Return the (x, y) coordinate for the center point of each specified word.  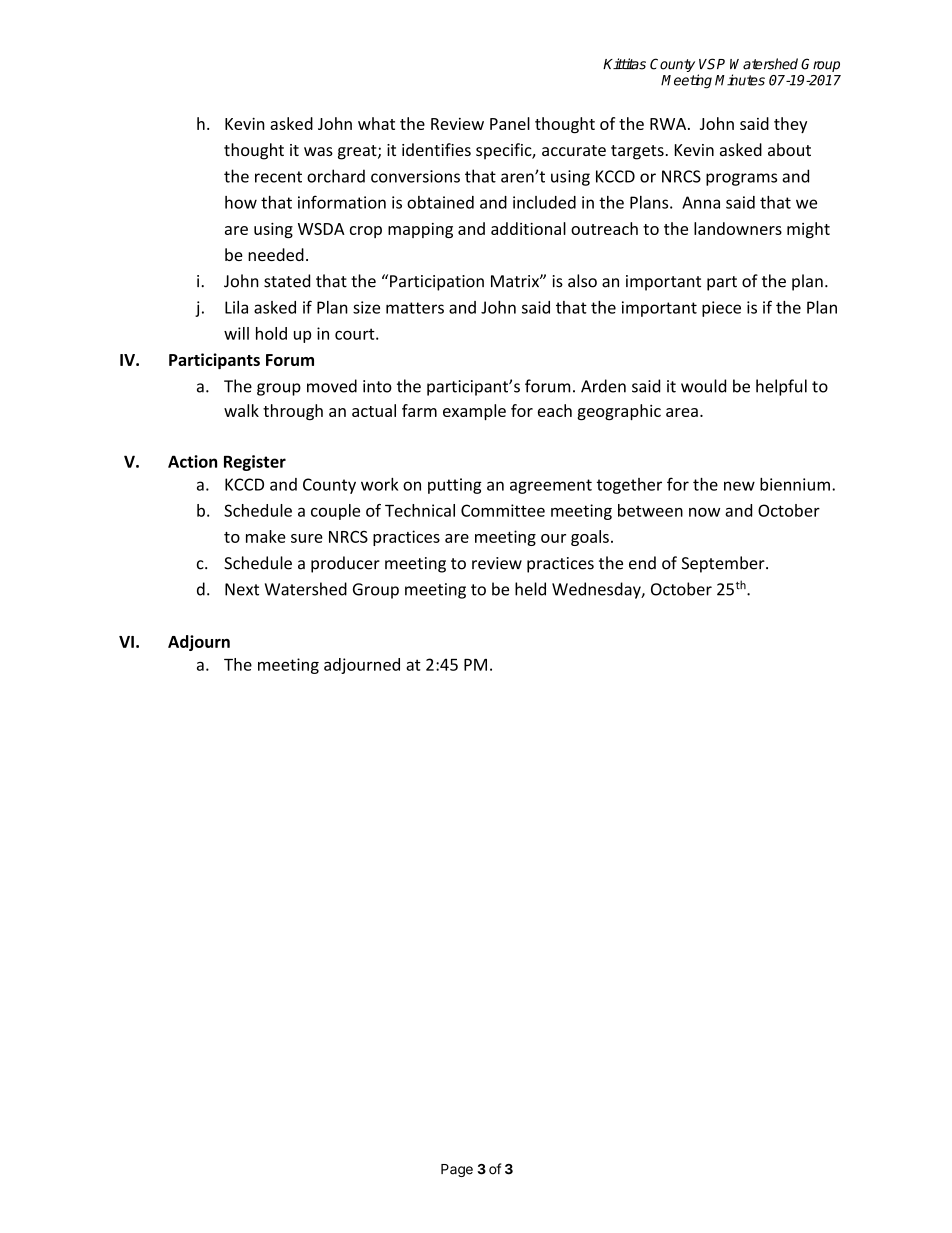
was (318, 151)
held (530, 589)
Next (242, 589)
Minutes (740, 80)
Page (457, 1170)
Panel (510, 123)
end (642, 563)
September (724, 564)
